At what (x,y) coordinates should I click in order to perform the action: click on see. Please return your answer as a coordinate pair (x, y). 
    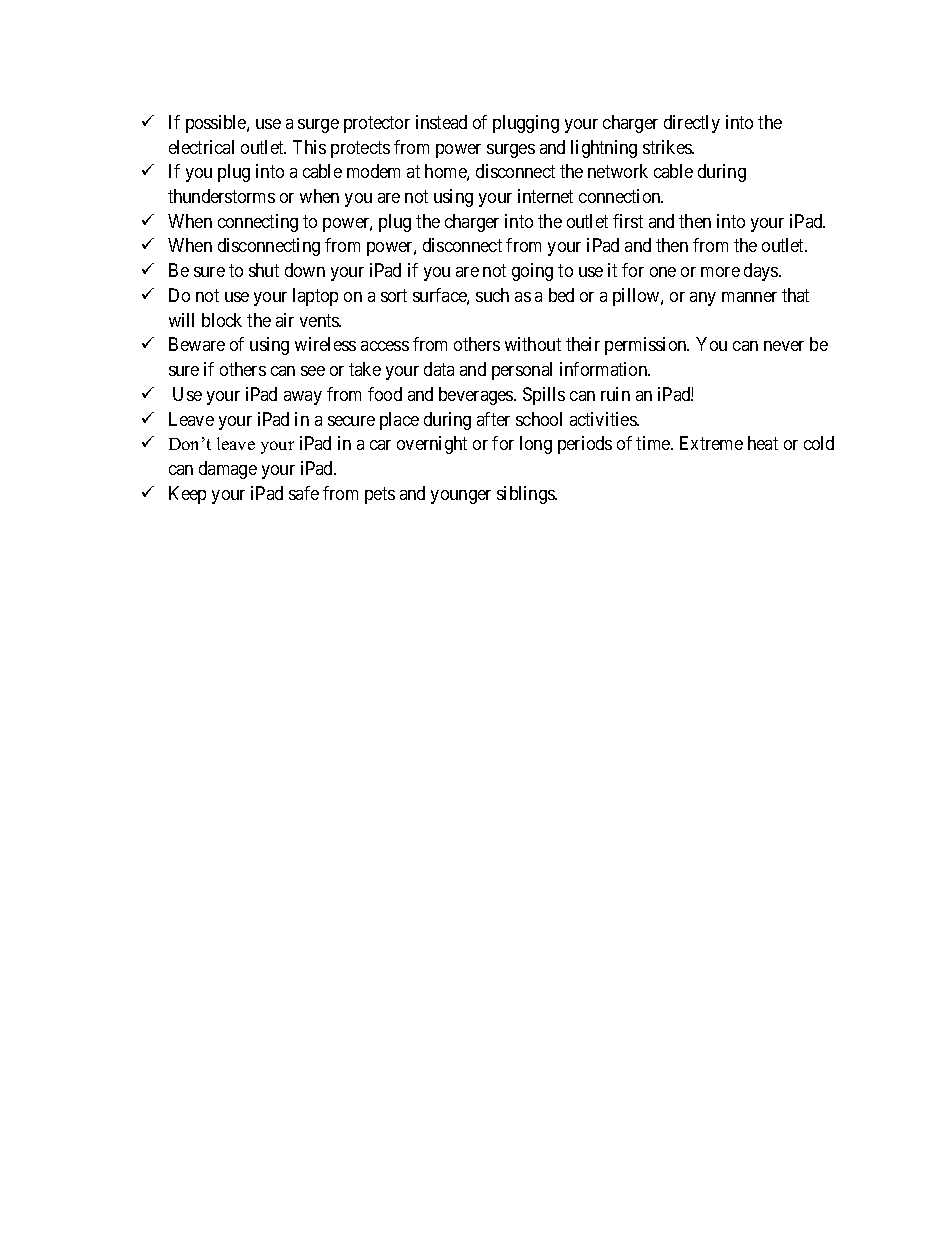
    Looking at the image, I should click on (313, 371).
